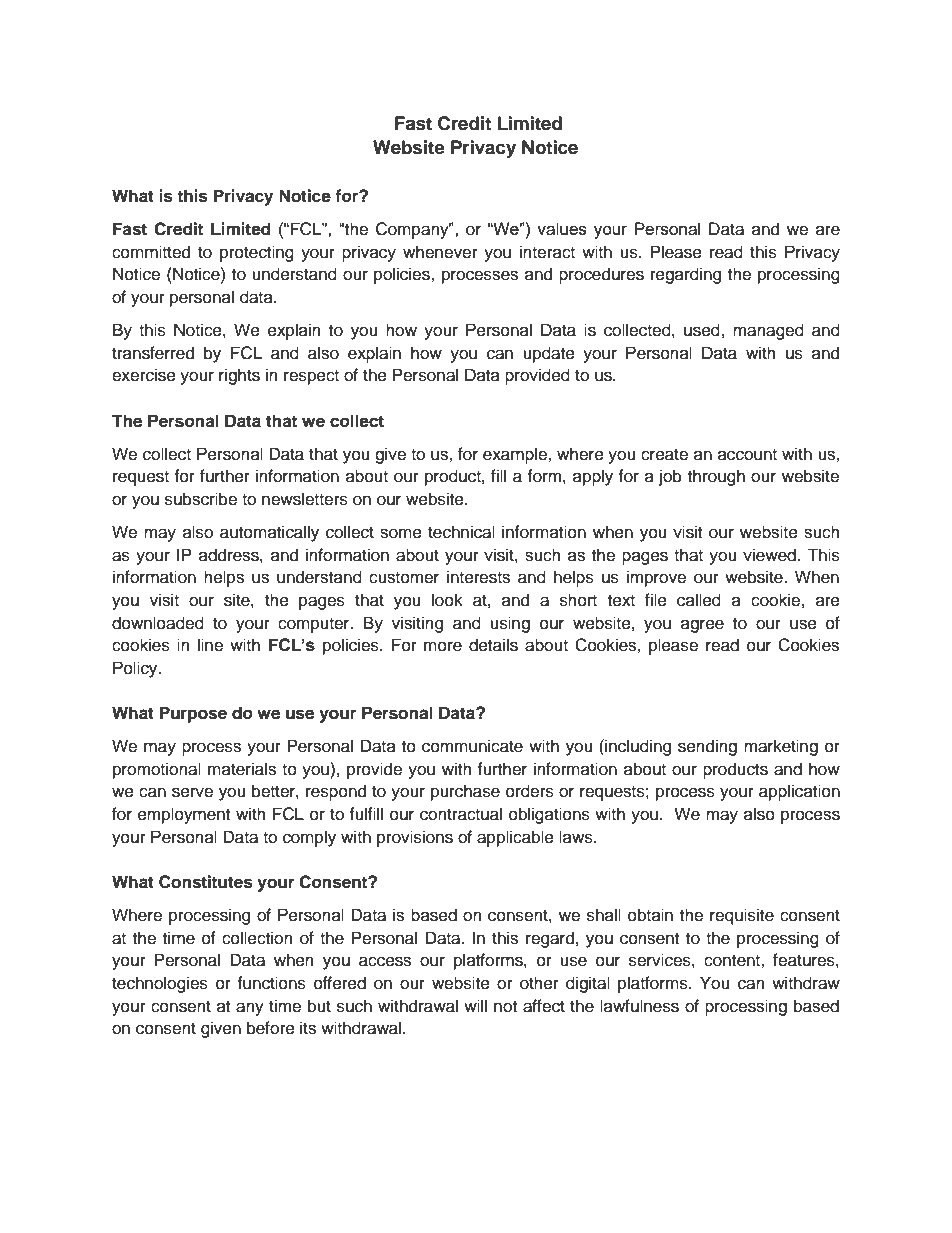  What do you see at coordinates (257, 253) in the image?
I see `protecting` at bounding box center [257, 253].
